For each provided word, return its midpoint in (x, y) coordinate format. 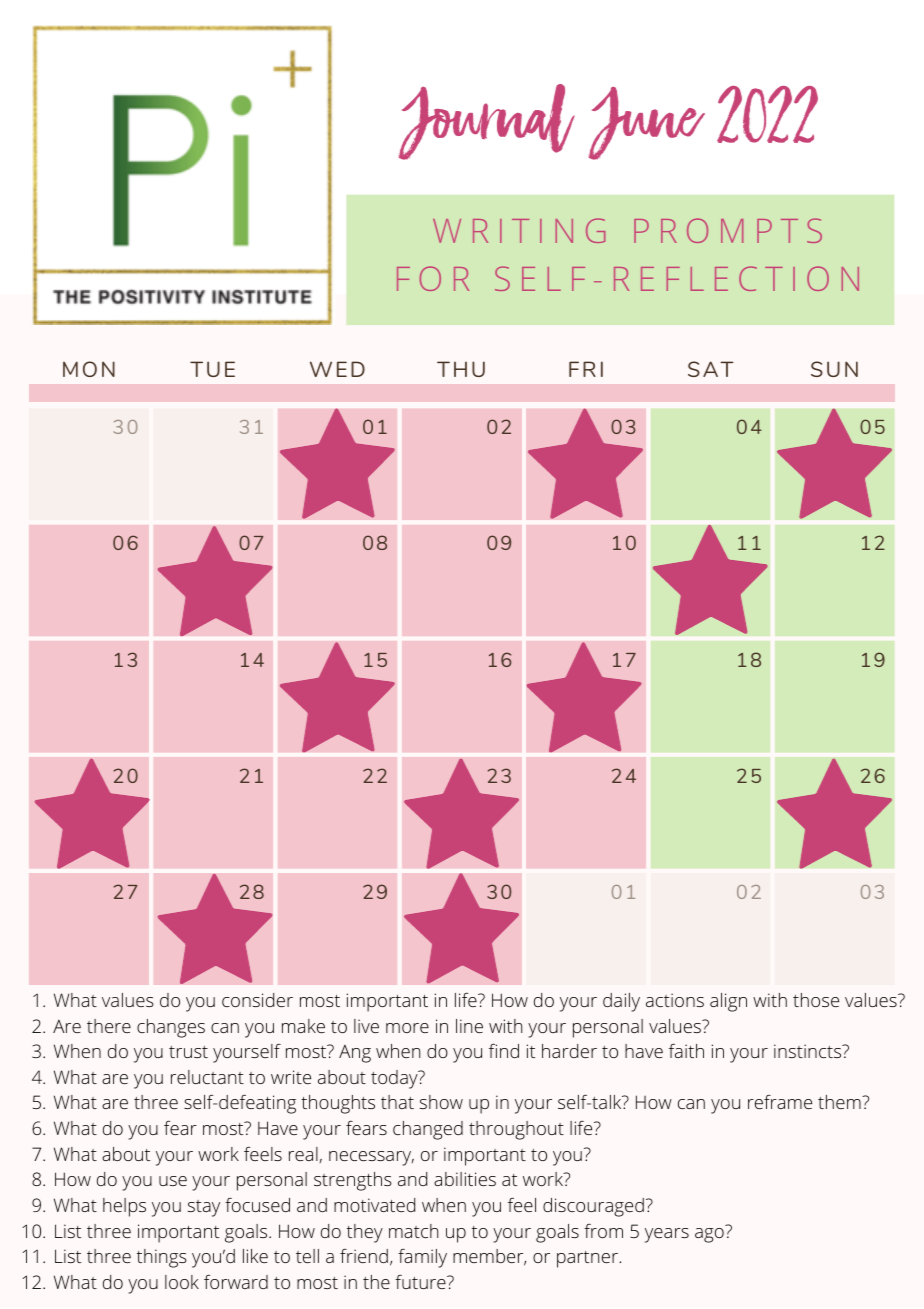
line (469, 1026)
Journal (487, 122)
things (162, 1258)
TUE (212, 369)
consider (257, 1000)
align (728, 1002)
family (422, 1258)
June (647, 123)
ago (709, 1235)
